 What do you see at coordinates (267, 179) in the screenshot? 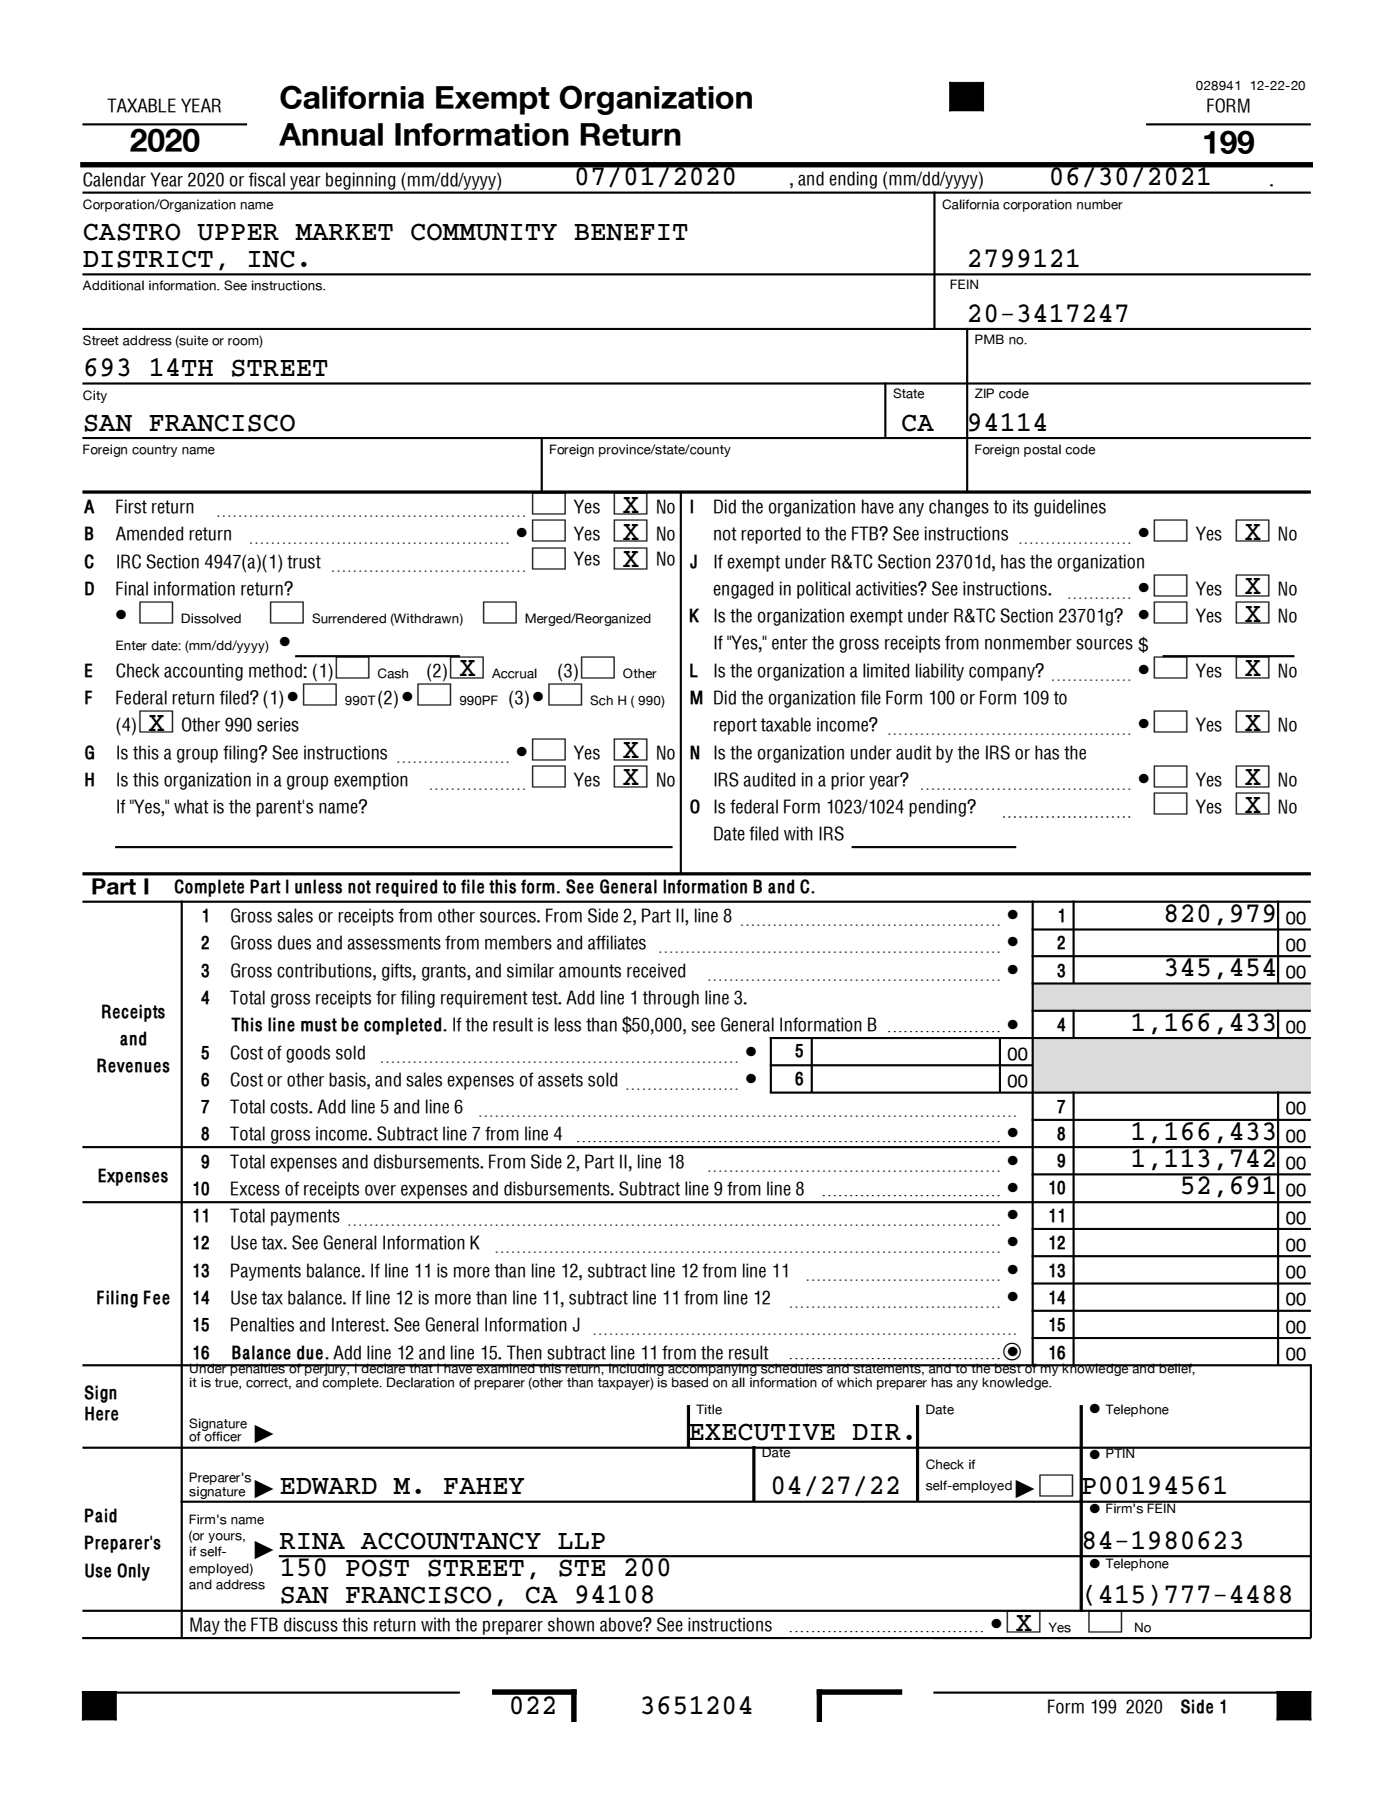
I see `fiscal` at bounding box center [267, 179].
